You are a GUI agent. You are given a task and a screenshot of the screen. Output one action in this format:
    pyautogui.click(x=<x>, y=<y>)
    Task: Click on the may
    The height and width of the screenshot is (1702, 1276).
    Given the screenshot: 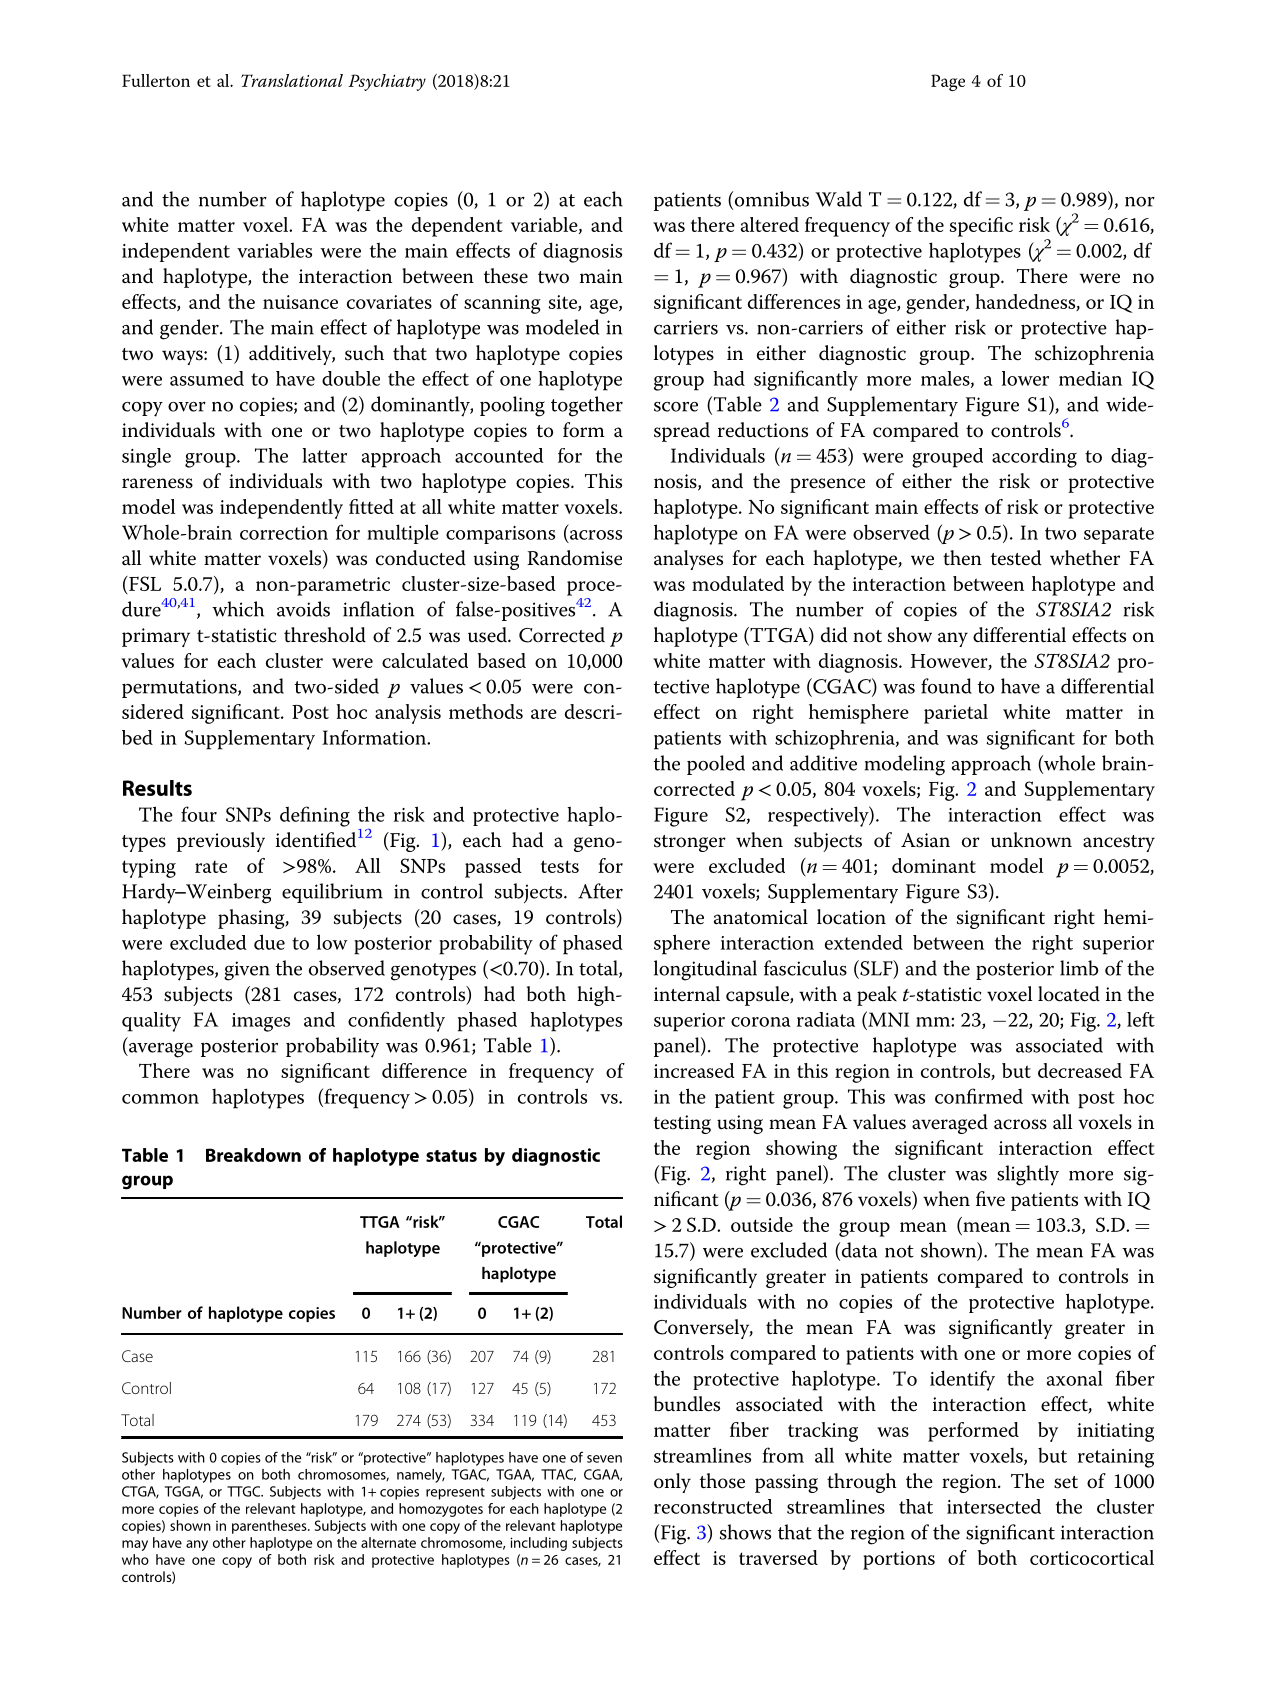 What is the action you would take?
    pyautogui.click(x=135, y=1545)
